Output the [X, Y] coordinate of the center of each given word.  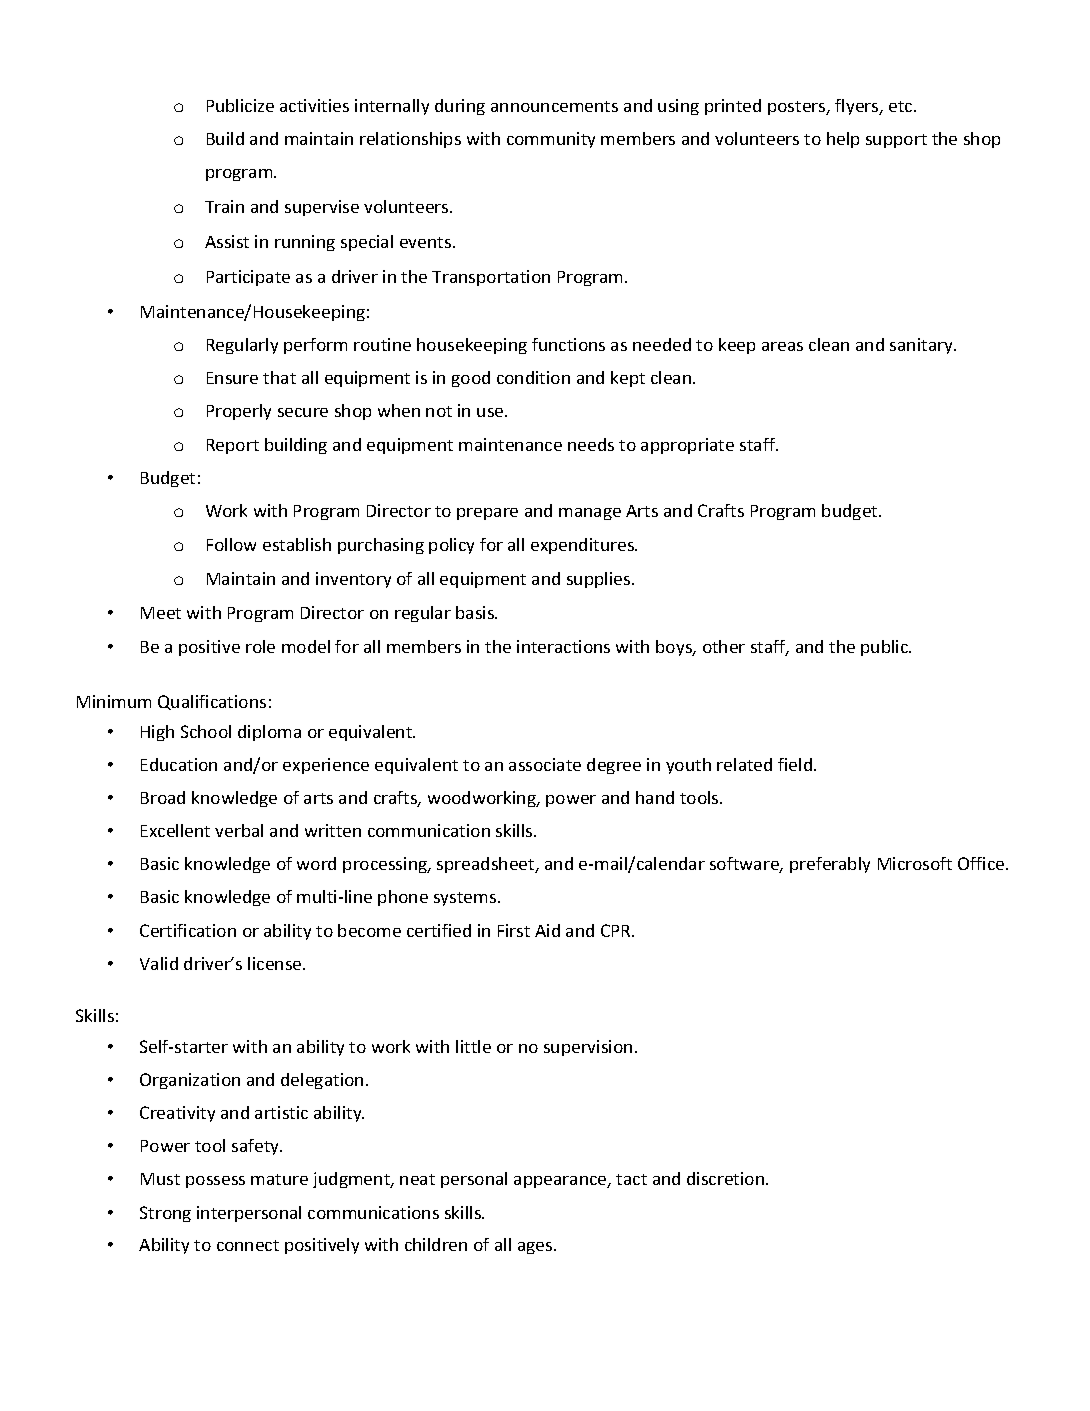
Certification [188, 930]
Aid [547, 930]
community [551, 140]
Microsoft [915, 863]
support [896, 141]
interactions [563, 646]
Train [224, 206]
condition [533, 377]
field [796, 764]
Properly [239, 412]
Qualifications [212, 702]
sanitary [922, 346]
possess [215, 1182]
